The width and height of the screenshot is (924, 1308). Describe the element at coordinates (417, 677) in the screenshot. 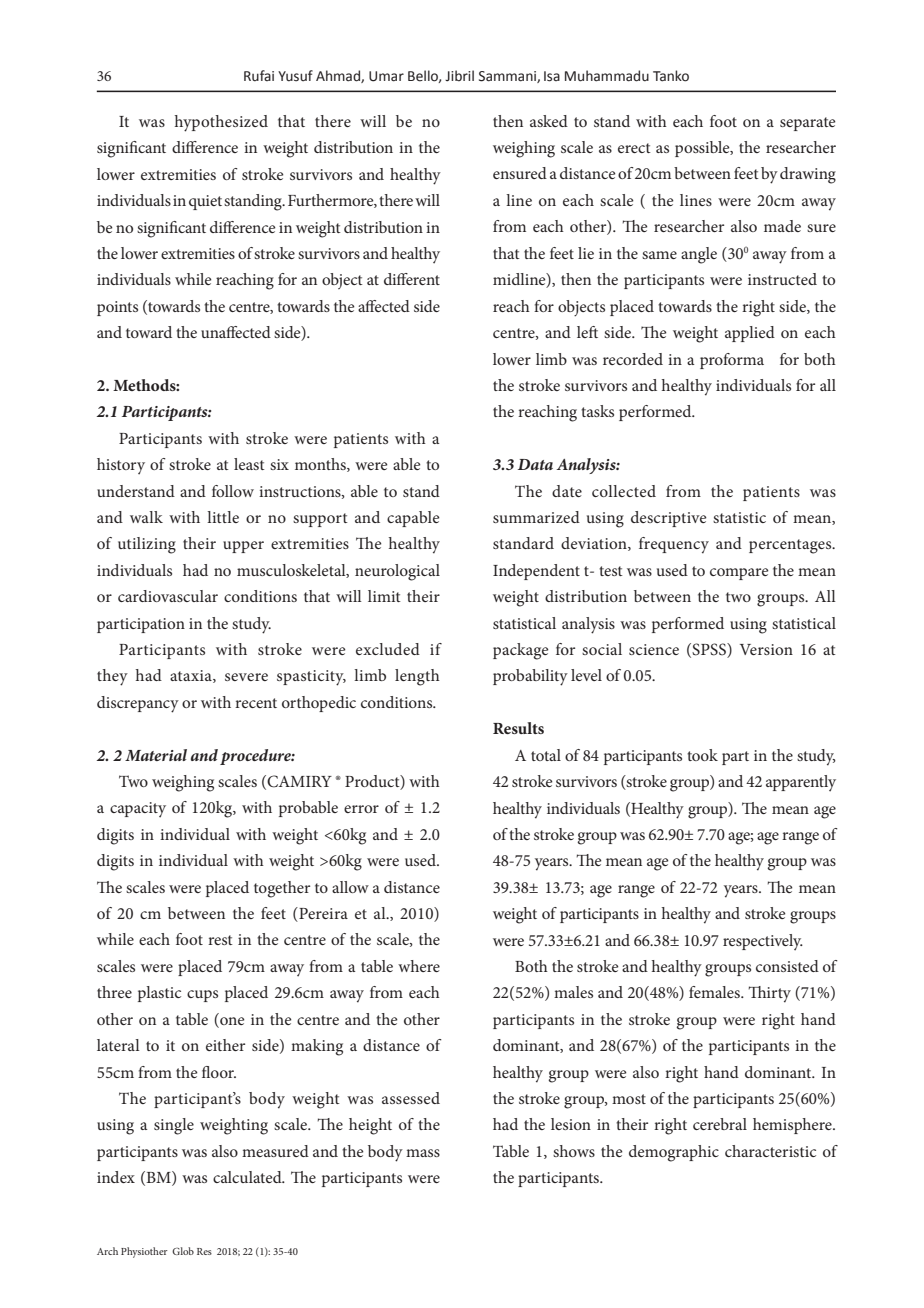

I see `length` at that location.
